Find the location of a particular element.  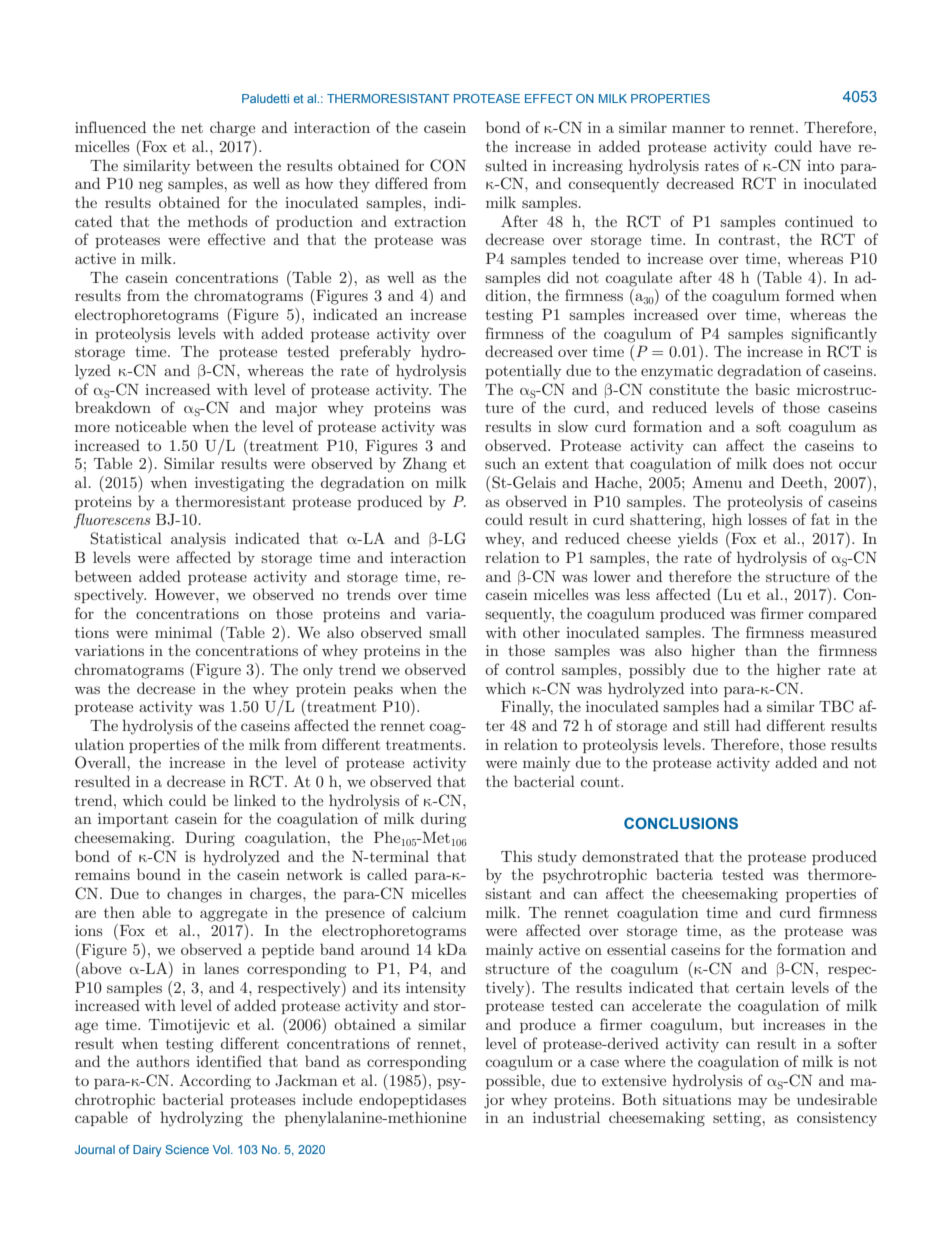

such is located at coordinates (500, 463).
